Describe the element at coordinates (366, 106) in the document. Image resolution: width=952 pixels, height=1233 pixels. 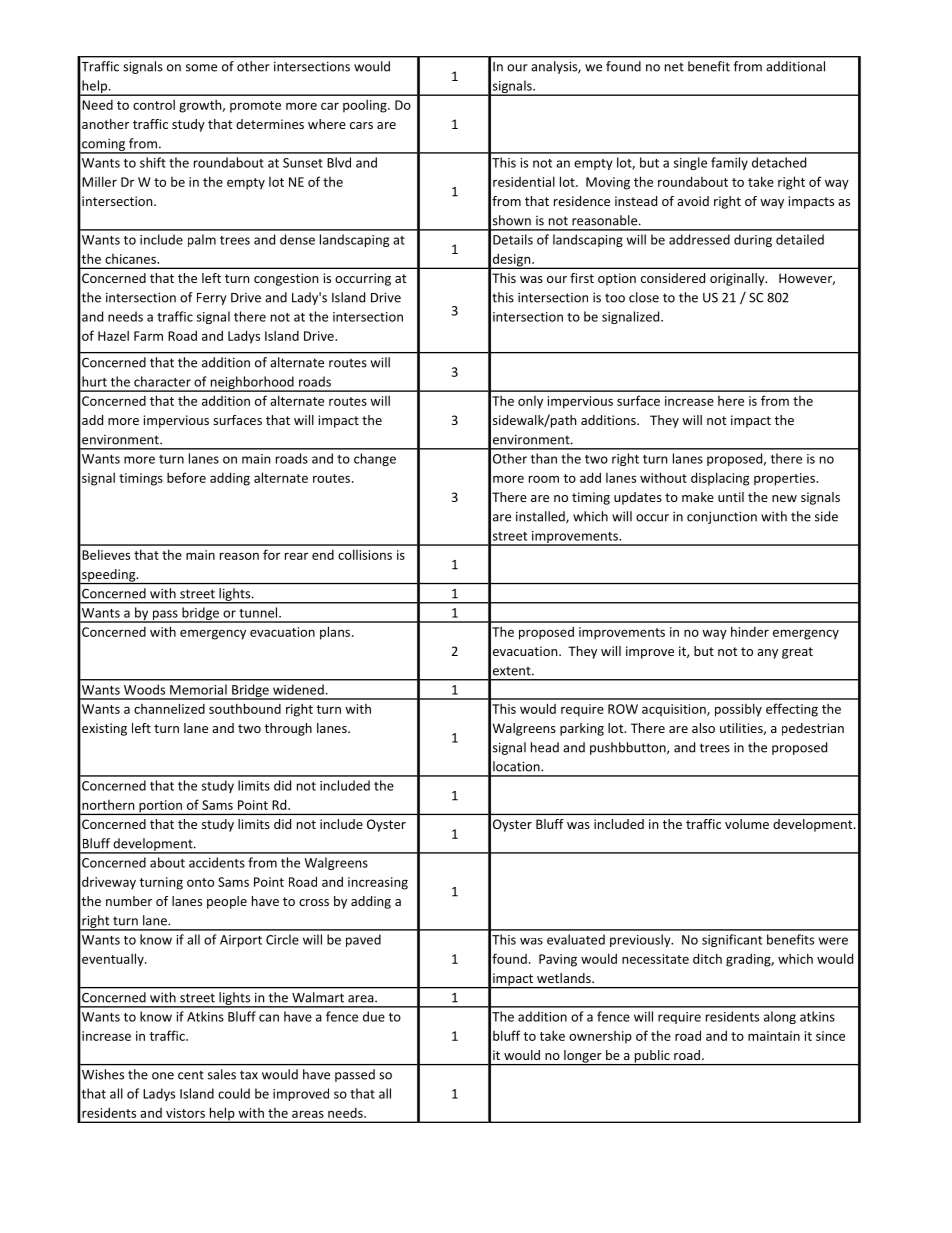
I see `pooling` at that location.
